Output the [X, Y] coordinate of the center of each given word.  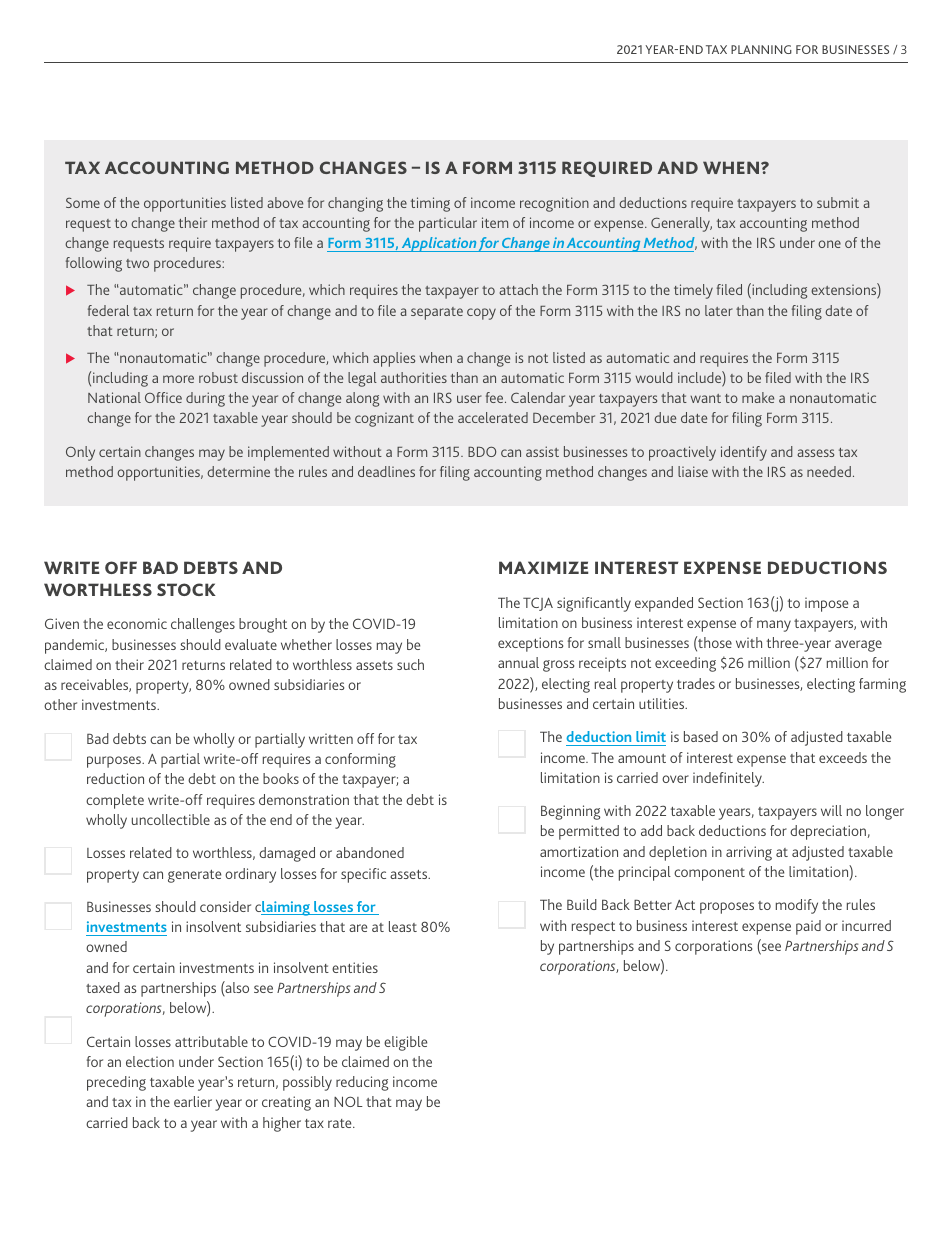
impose [826, 604]
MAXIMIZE [543, 567]
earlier [193, 1101]
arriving [749, 853]
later [719, 310]
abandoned [370, 852]
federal [108, 310]
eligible [405, 1043]
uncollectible [171, 819]
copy [481, 314]
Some [83, 202]
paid [808, 927]
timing [430, 204]
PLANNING [761, 49]
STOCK [186, 589]
